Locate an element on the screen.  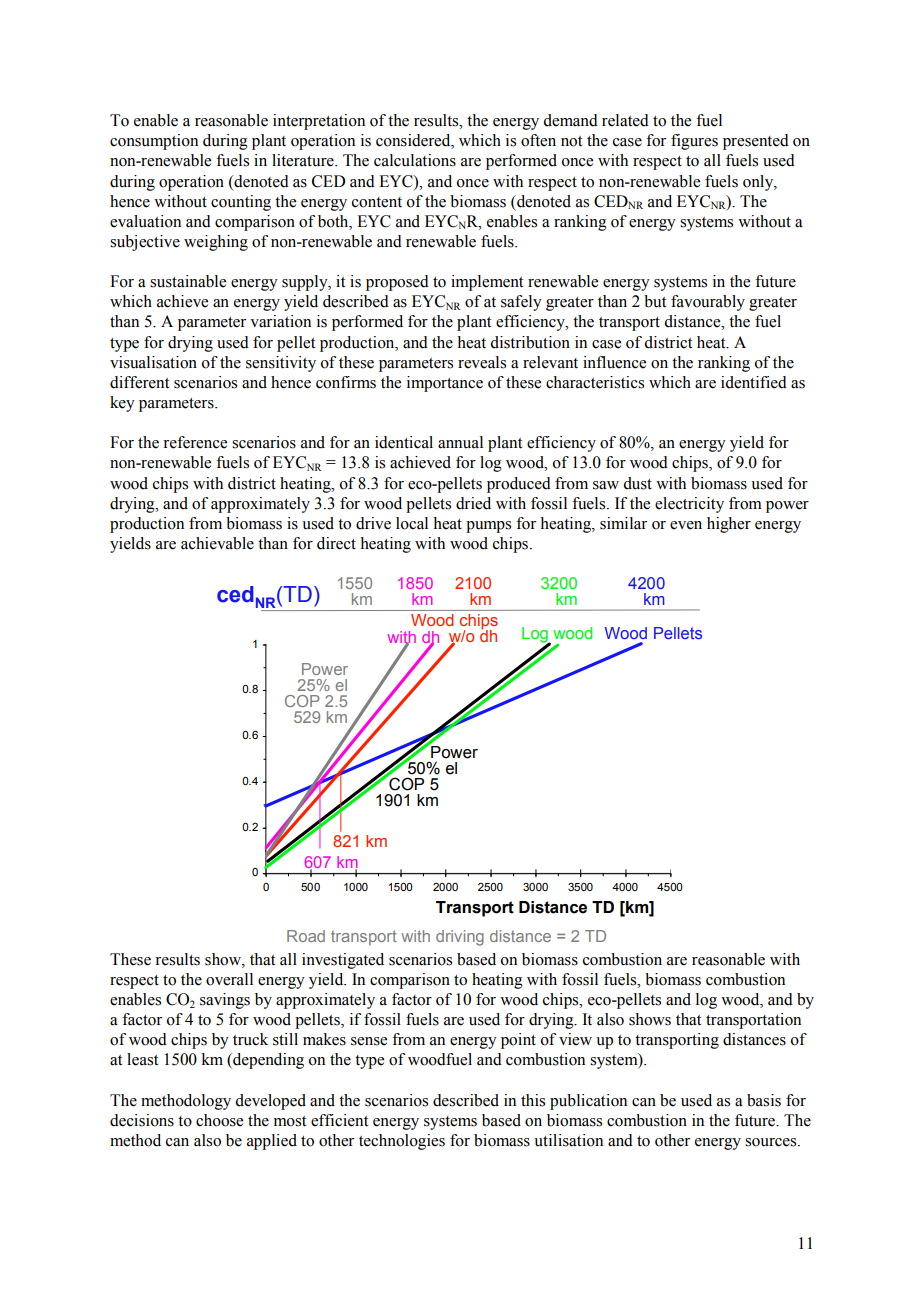
consumption is located at coordinates (154, 142).
